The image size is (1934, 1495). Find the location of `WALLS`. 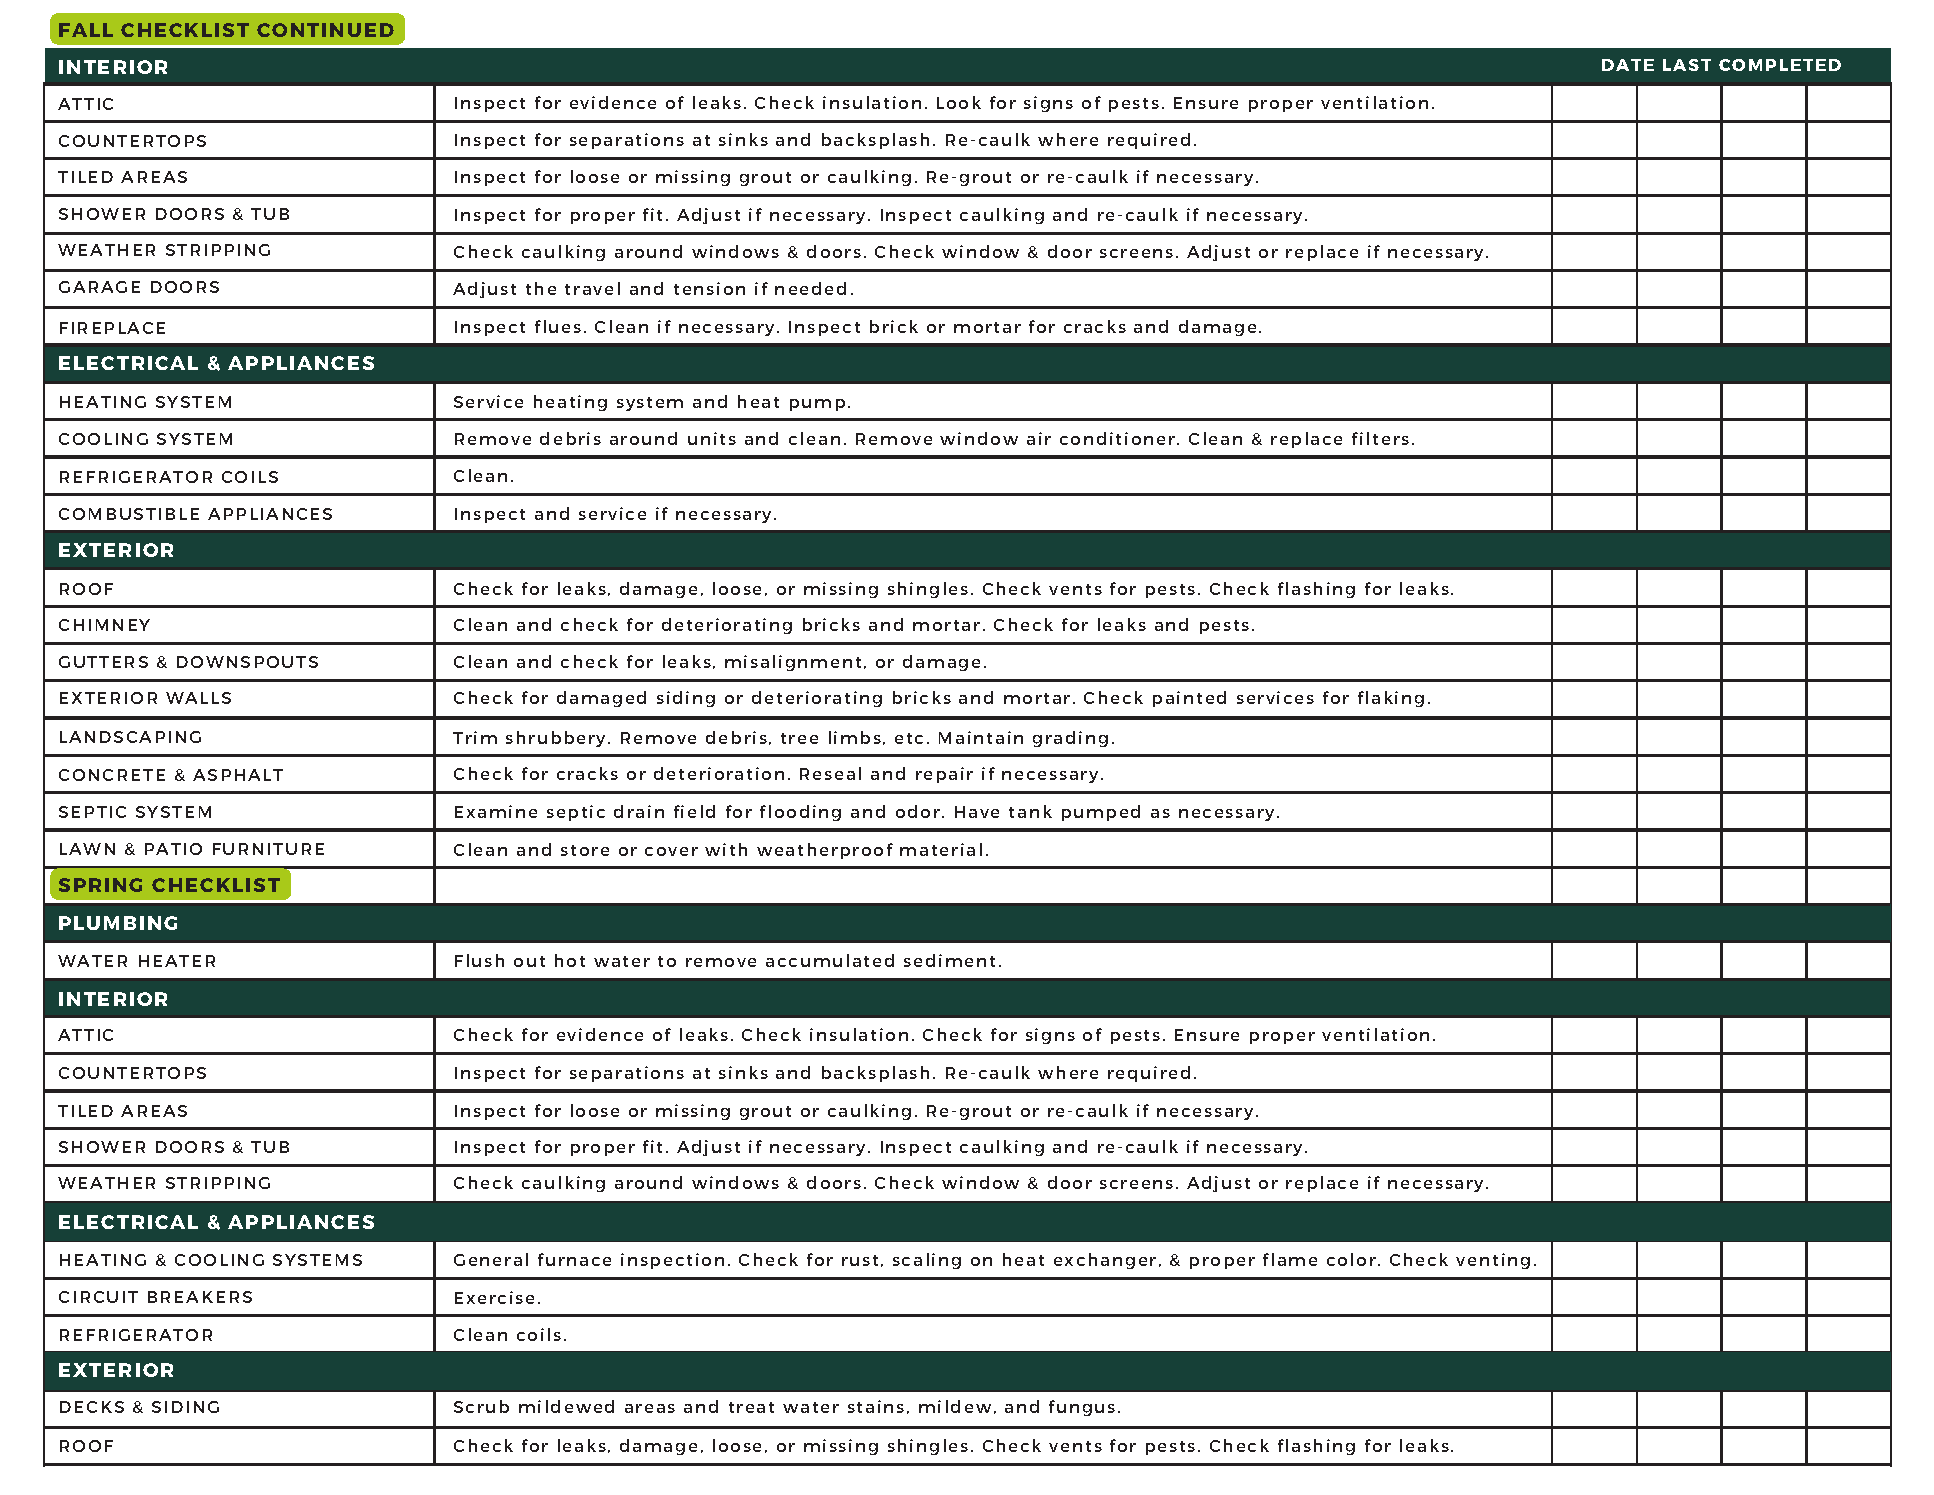

WALLS is located at coordinates (198, 698).
